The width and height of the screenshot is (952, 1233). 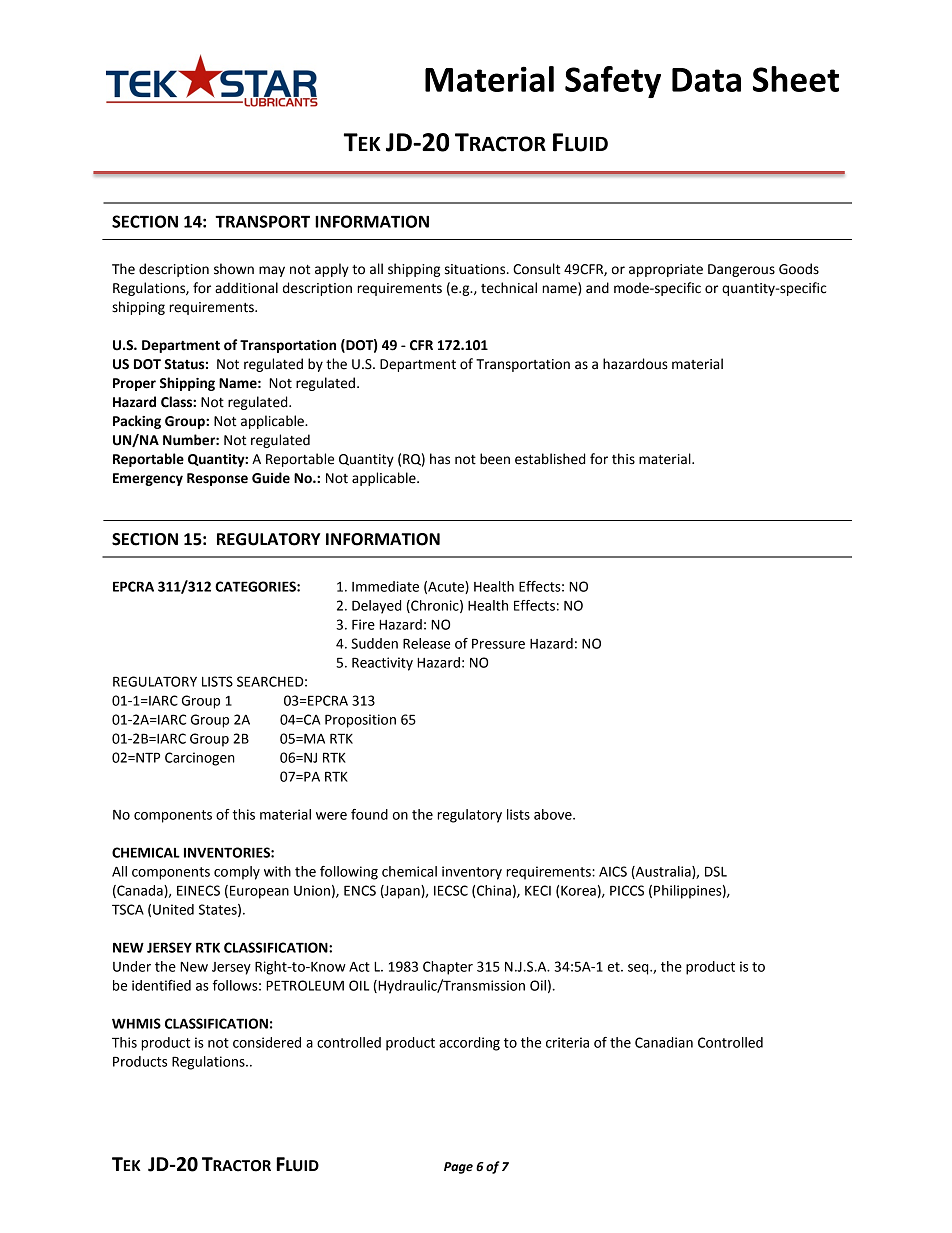 What do you see at coordinates (234, 269) in the screenshot?
I see `shown` at bounding box center [234, 269].
